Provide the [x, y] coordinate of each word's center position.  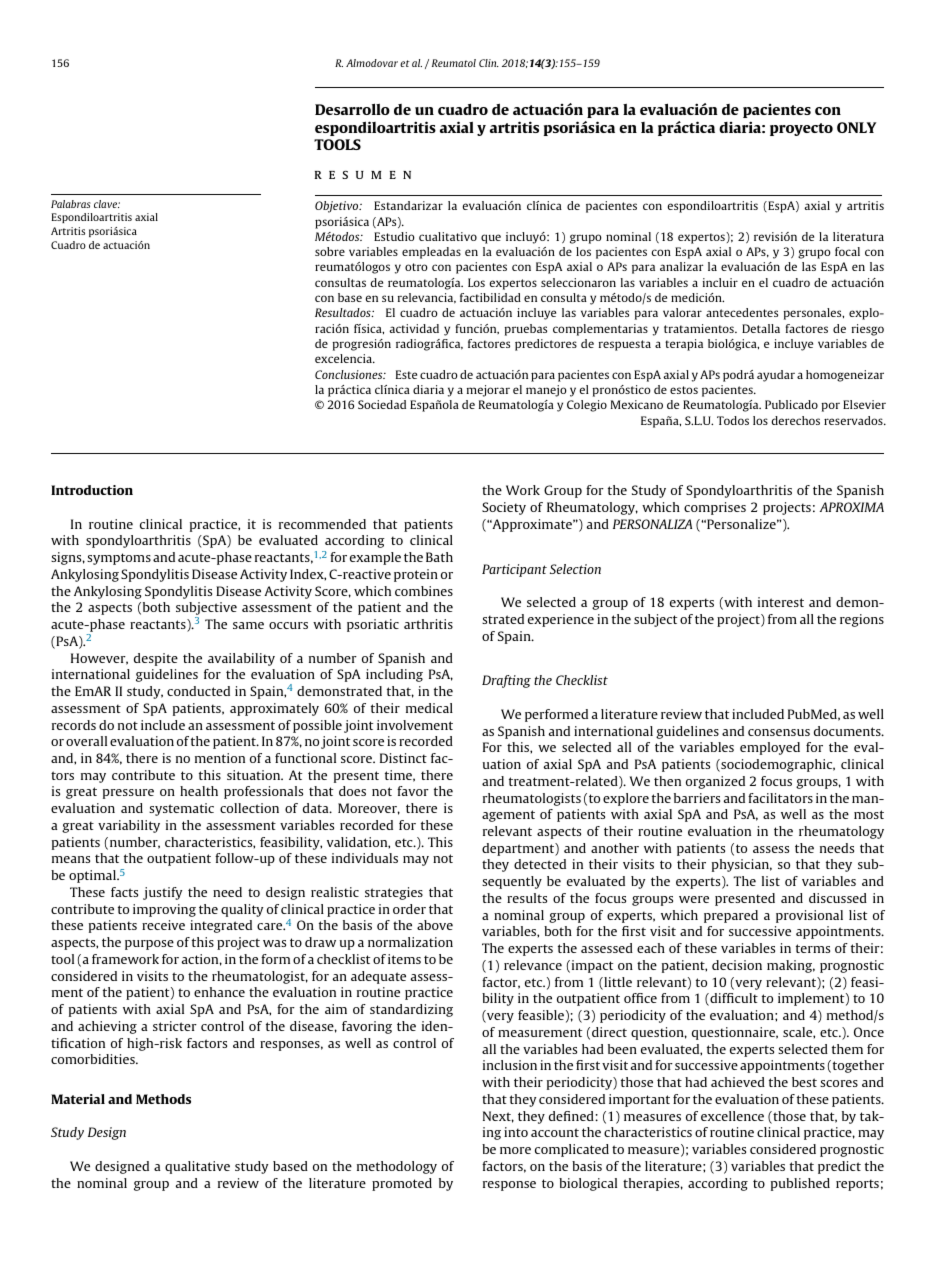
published [800, 1184]
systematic [181, 809]
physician [742, 865]
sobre [330, 251]
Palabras [71, 204]
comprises [715, 508]
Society [504, 508]
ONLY [856, 127]
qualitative [197, 1167]
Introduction [92, 490]
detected [540, 864]
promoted [402, 1184]
